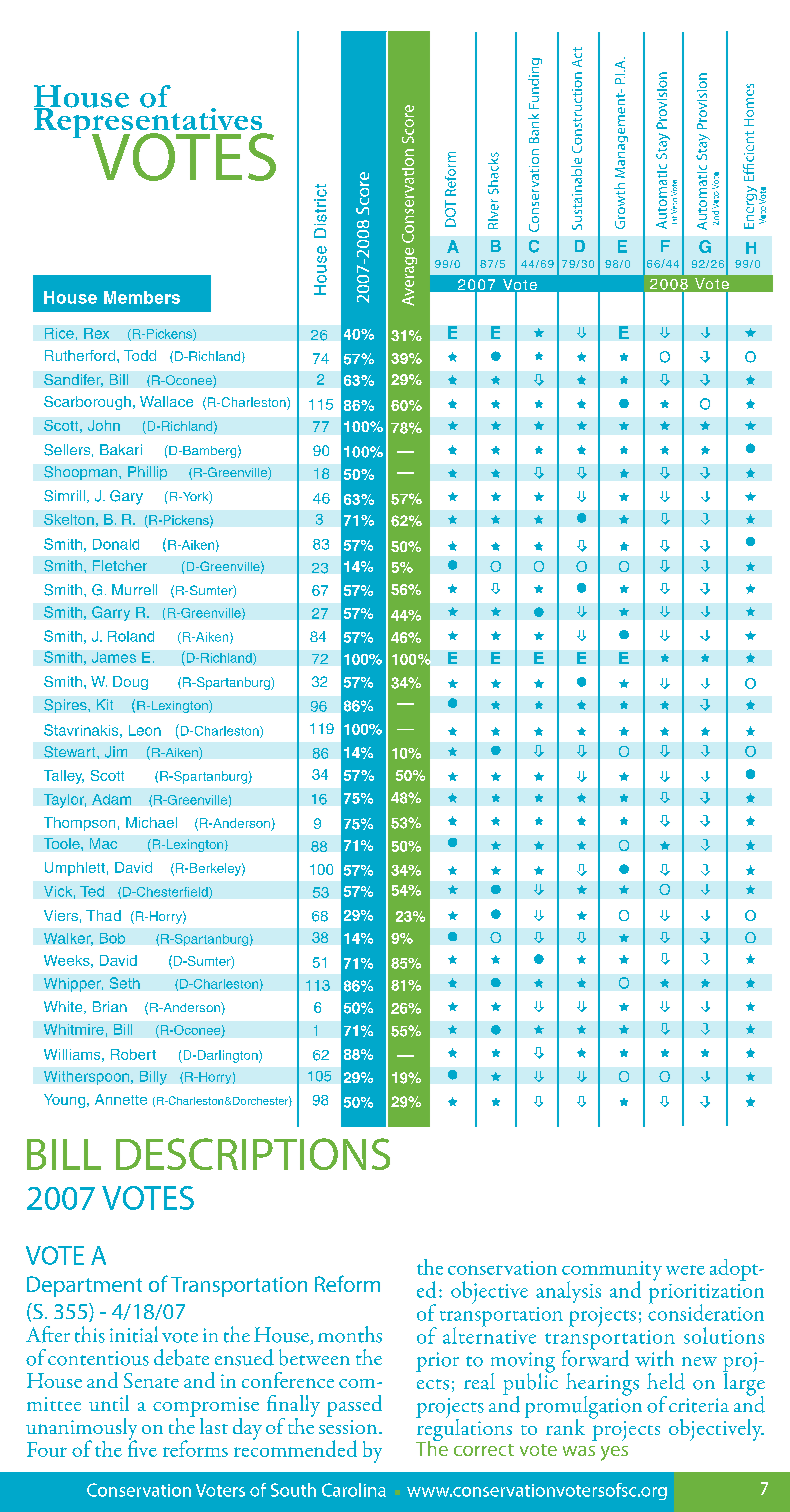  I want to click on Adam, so click(111, 799).
